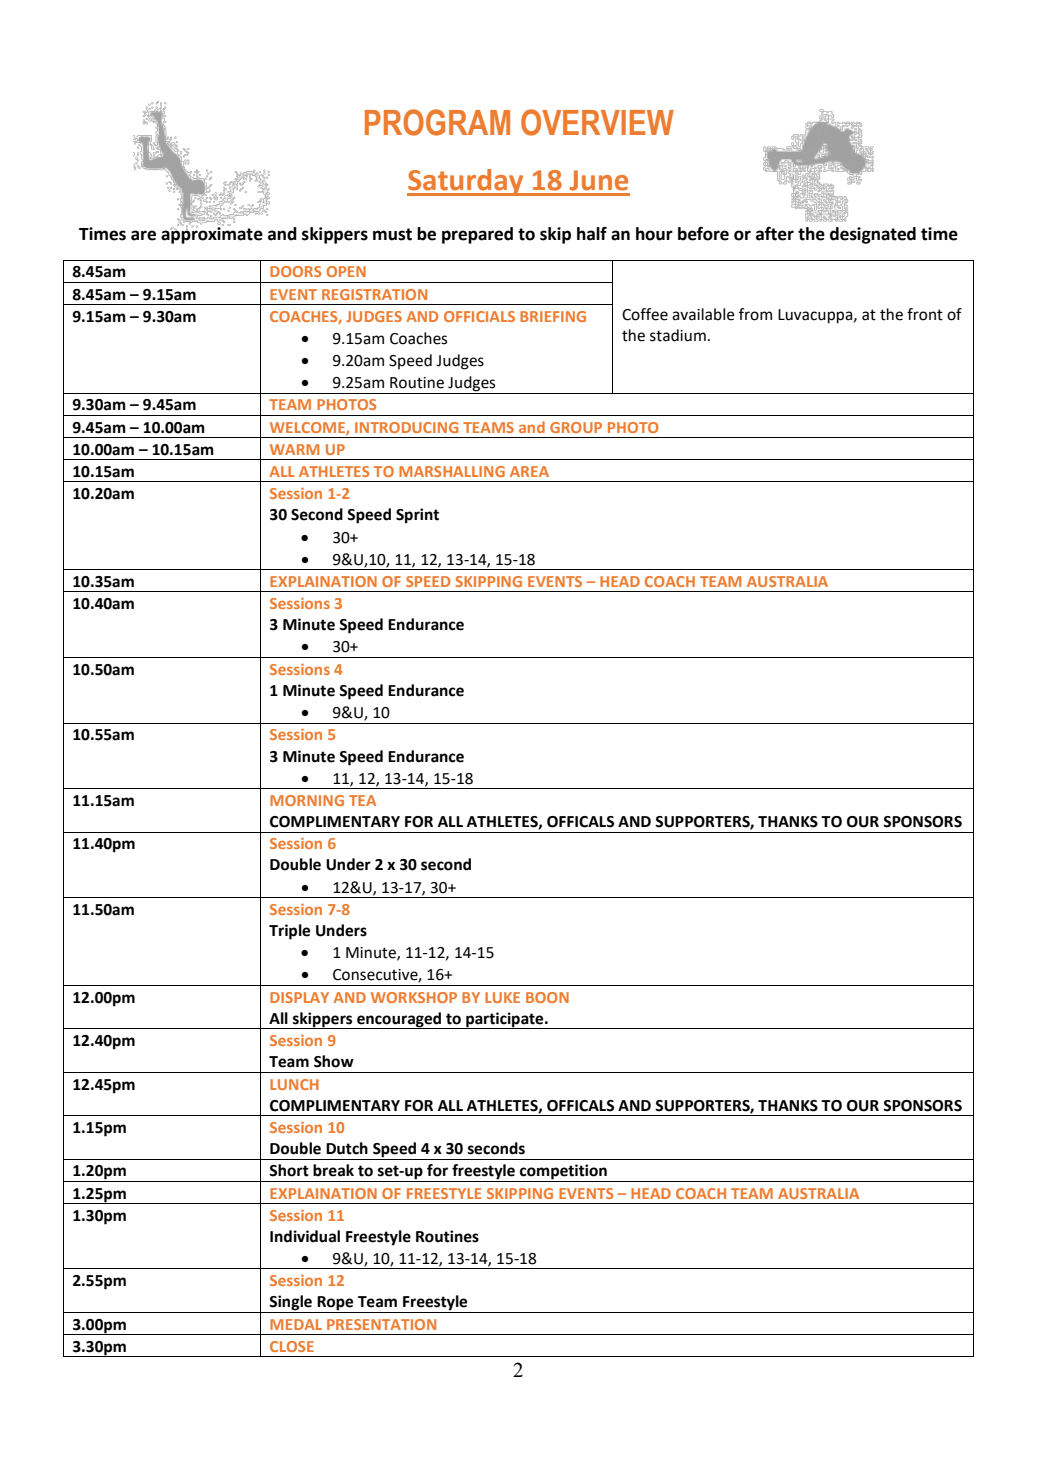  Describe the element at coordinates (307, 800) in the screenshot. I see `MORNING` at that location.
